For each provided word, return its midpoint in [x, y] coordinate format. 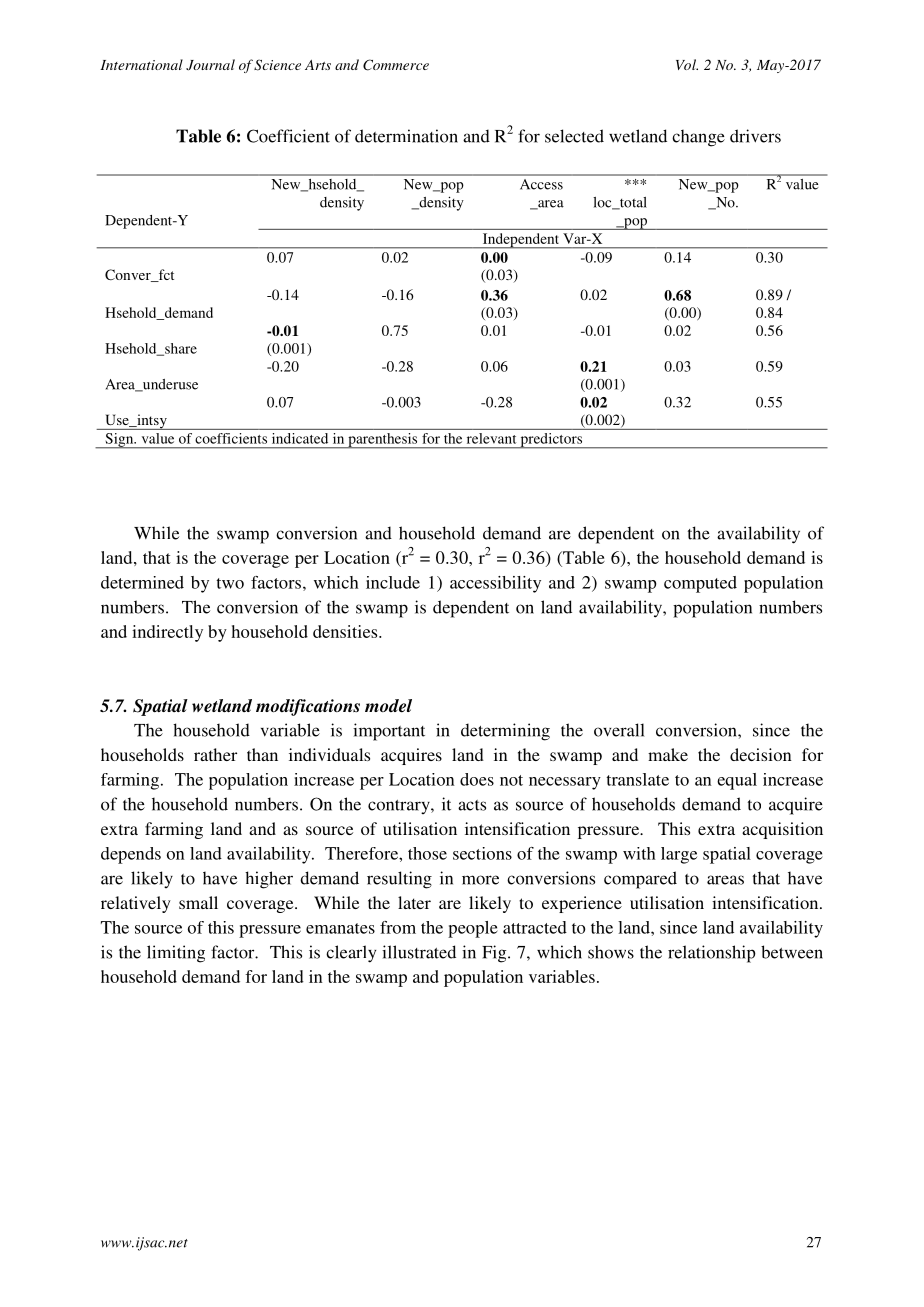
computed [700, 584]
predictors [551, 441]
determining [505, 732]
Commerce [396, 65]
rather [215, 754]
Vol [687, 64]
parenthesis [383, 441]
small [198, 902]
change [698, 138]
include [393, 582]
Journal [210, 65]
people [473, 929]
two [230, 583]
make [668, 754]
